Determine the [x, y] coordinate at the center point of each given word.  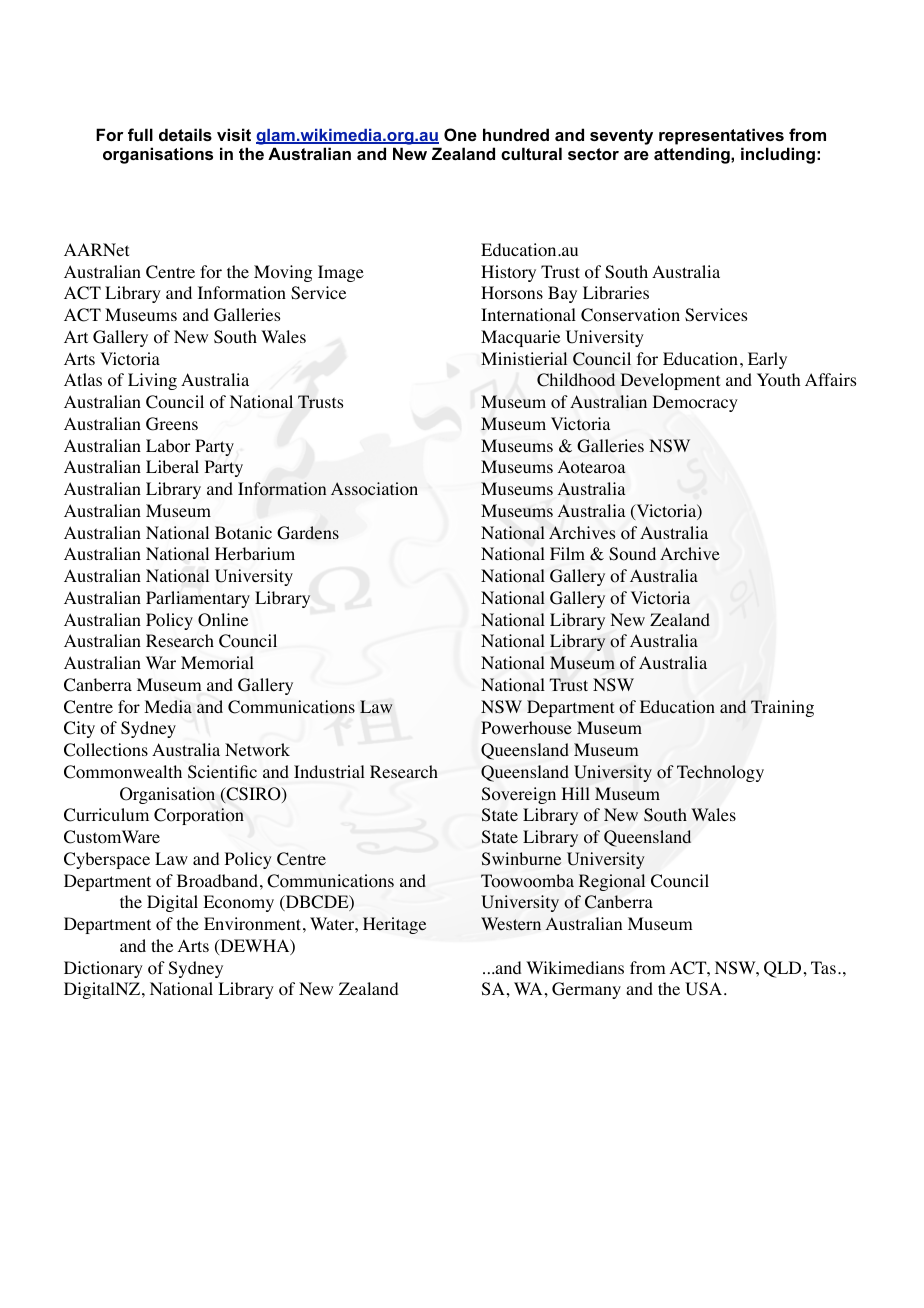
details [185, 134]
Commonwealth [123, 772]
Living [152, 381]
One [460, 134]
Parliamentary [198, 599]
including [778, 155]
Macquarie [520, 338]
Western [511, 923]
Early [767, 360]
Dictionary [103, 969]
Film [567, 553]
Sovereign [519, 795]
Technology [720, 773]
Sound [632, 554]
